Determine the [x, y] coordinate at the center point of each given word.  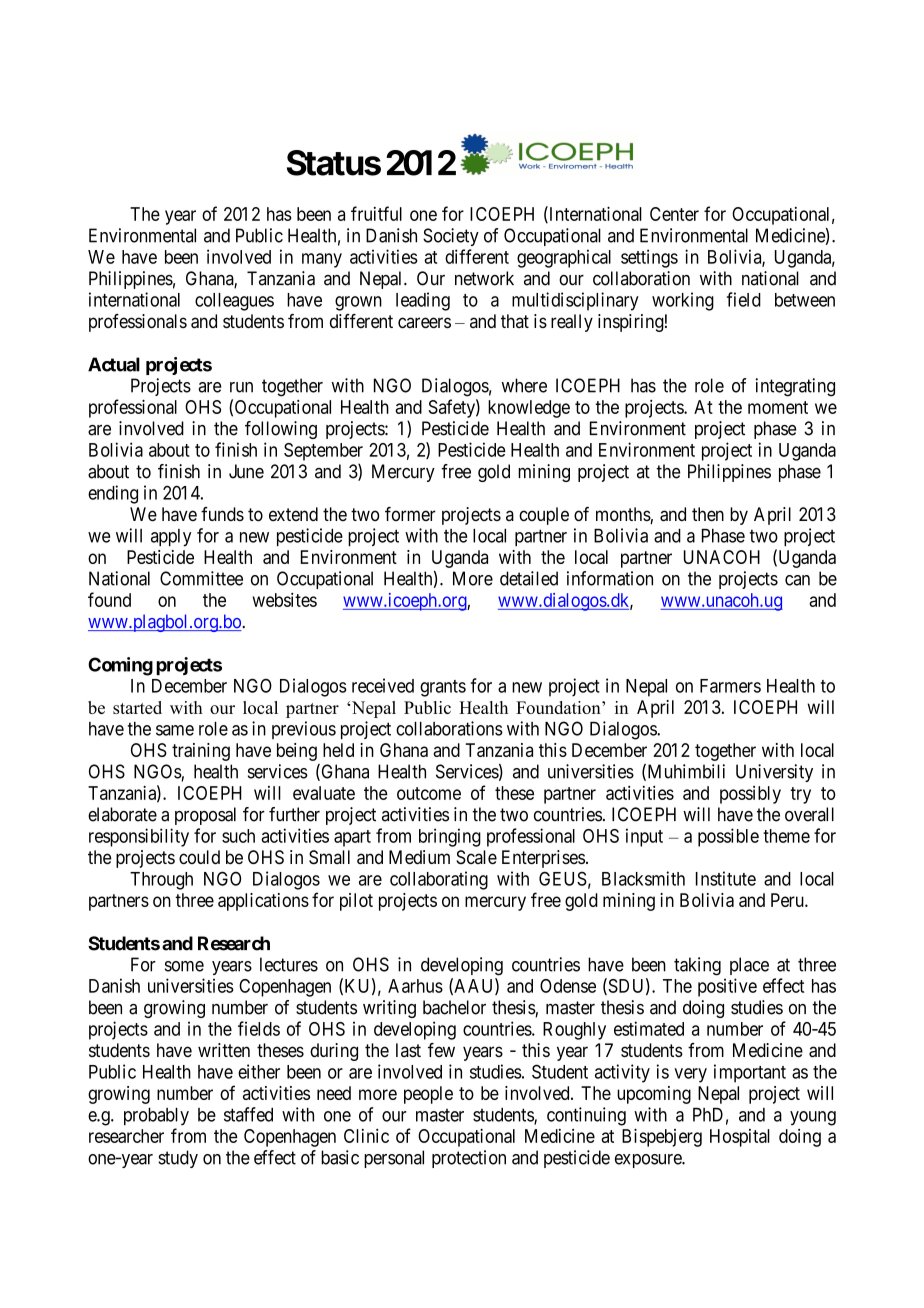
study [178, 1159]
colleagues [234, 302]
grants [443, 688]
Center [674, 214]
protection [469, 1159]
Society [451, 237]
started [137, 707]
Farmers [730, 686]
